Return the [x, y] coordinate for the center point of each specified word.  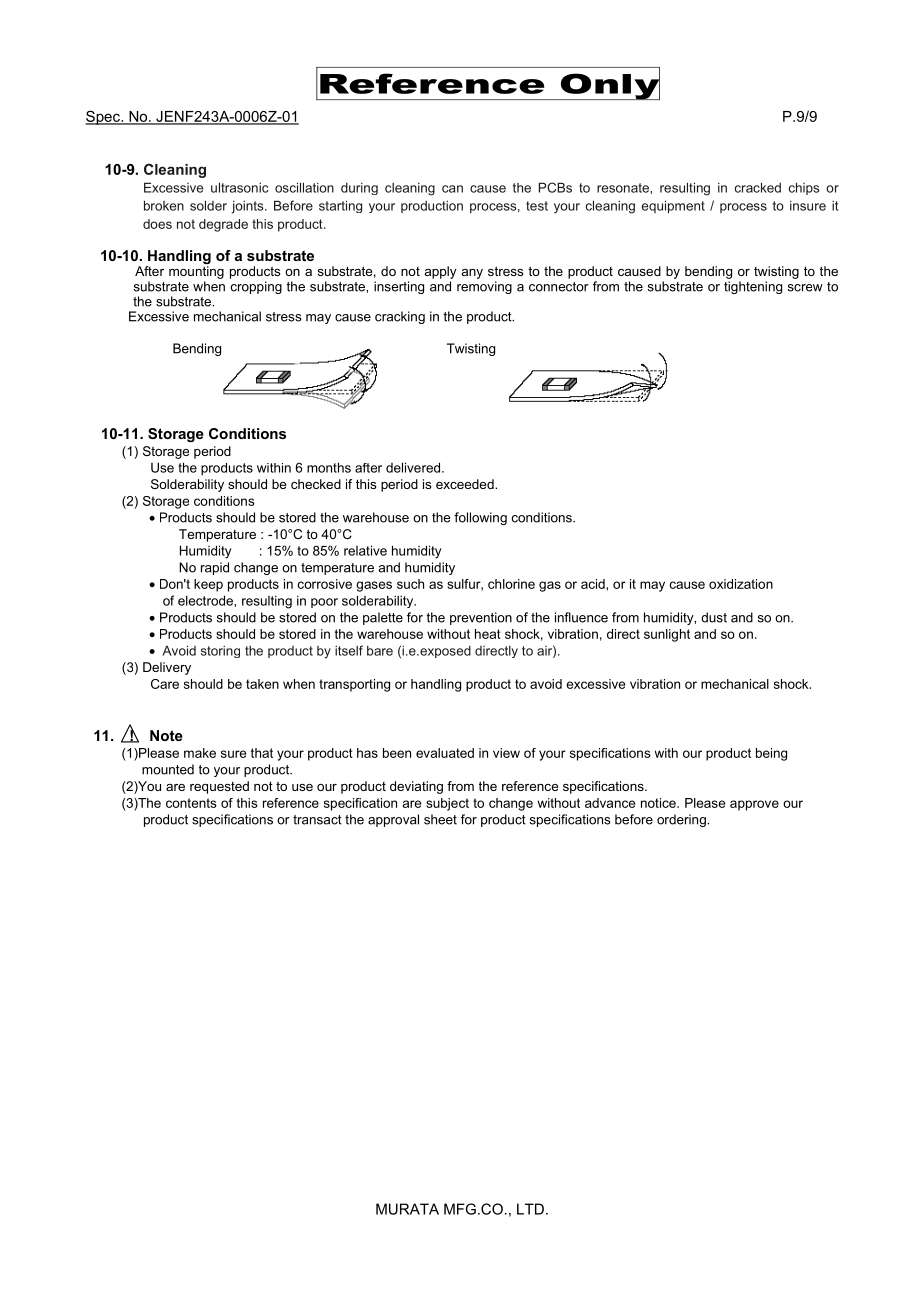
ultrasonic [240, 187]
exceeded [466, 484]
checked [316, 484]
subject [447, 804]
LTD [530, 1209]
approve [754, 805]
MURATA [407, 1209]
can [452, 189]
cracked [758, 187]
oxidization [741, 584]
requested [219, 787]
